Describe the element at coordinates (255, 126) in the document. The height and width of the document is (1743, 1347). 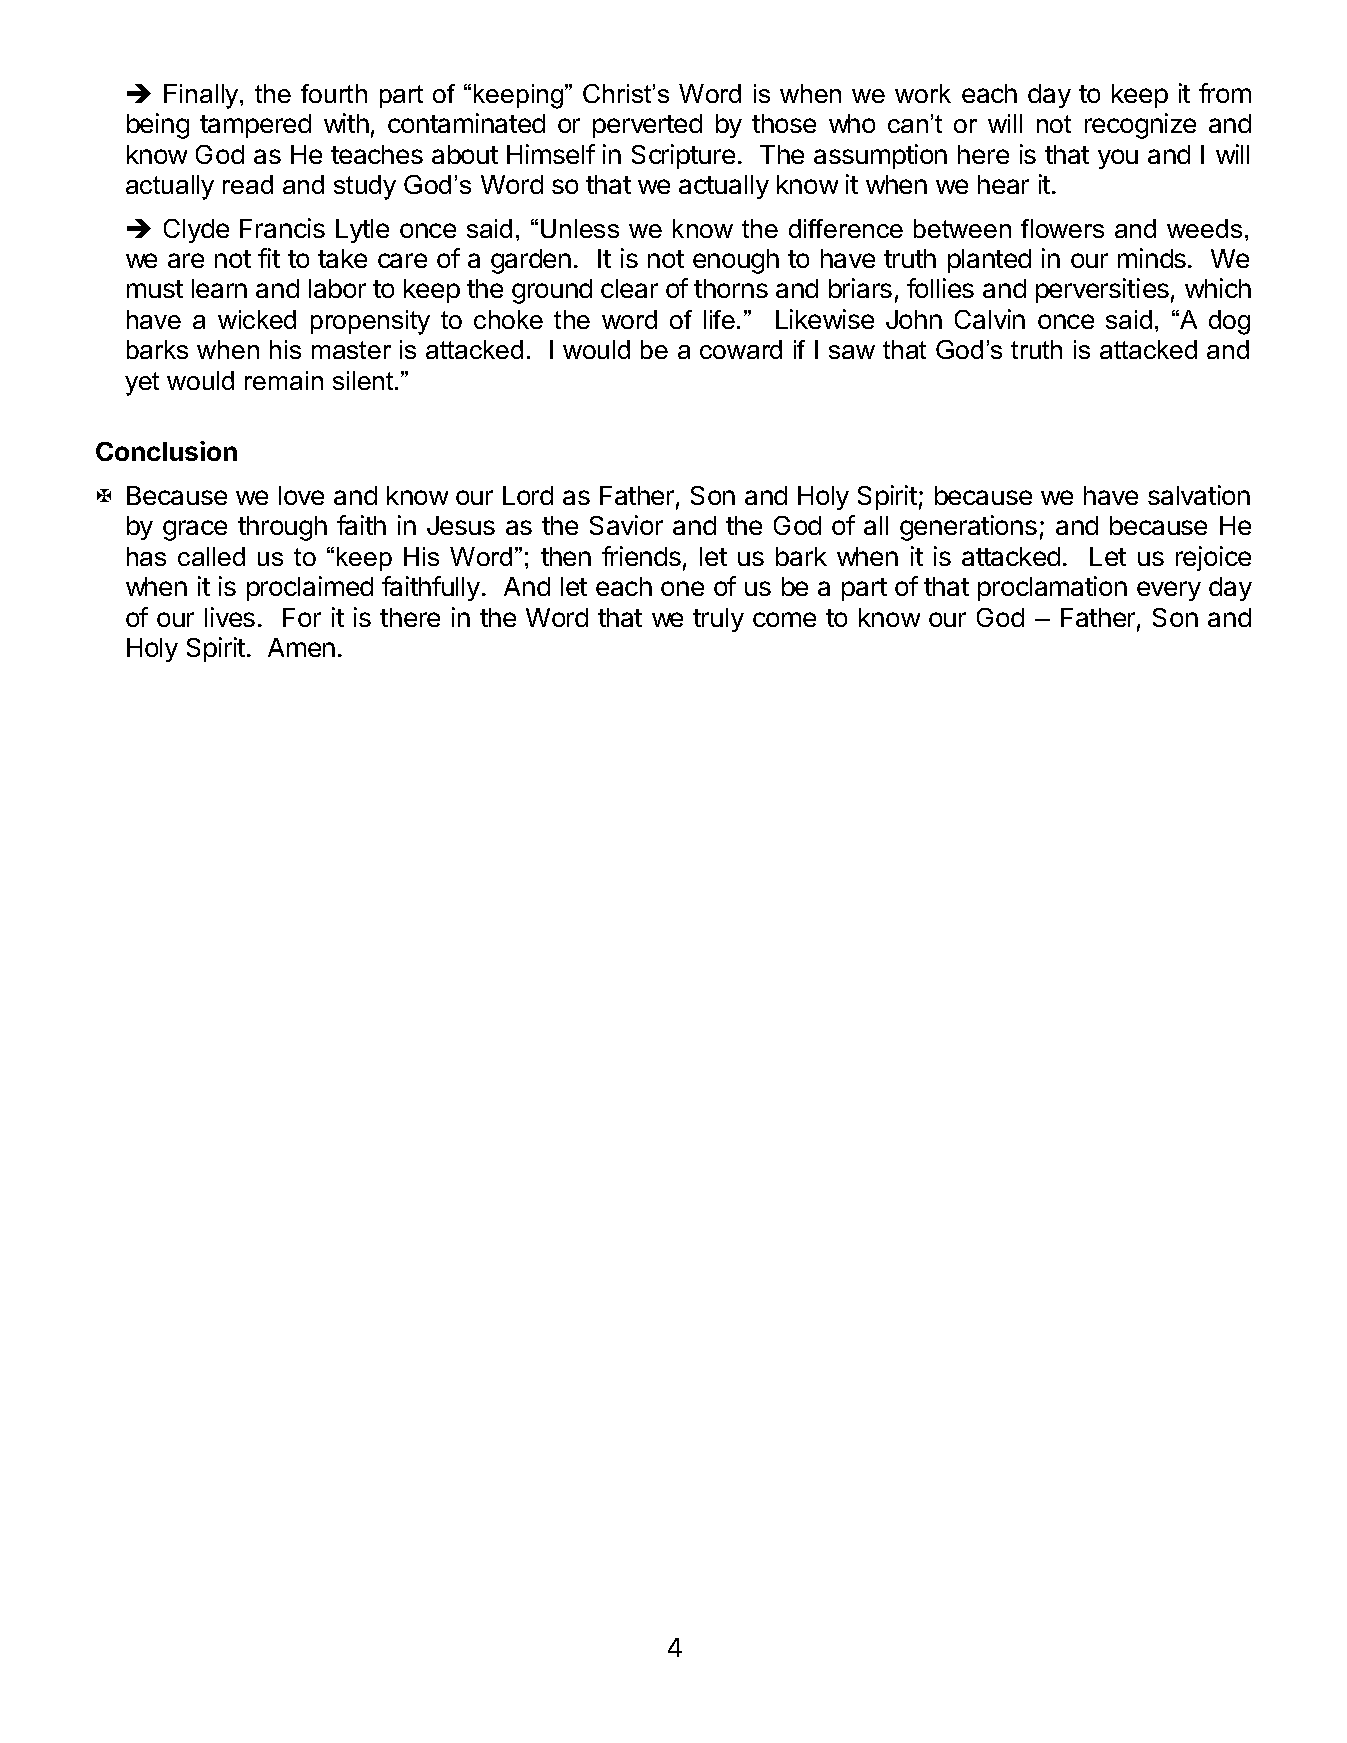
I see `tampered` at that location.
